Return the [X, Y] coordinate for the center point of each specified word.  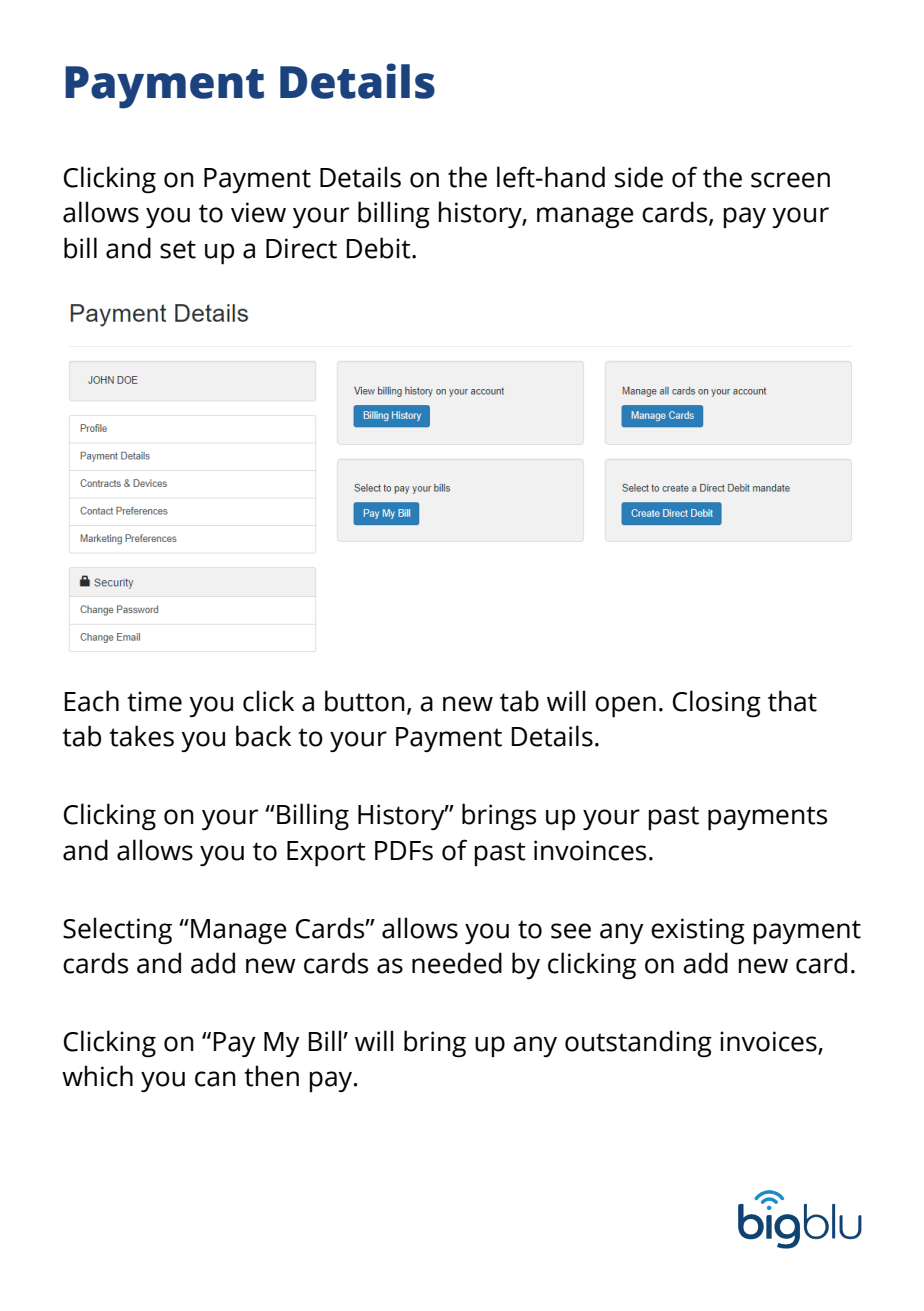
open [625, 707]
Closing [717, 704]
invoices [769, 1042]
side [639, 177]
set [178, 249]
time [154, 701]
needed [457, 963]
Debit [379, 248]
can [215, 1079]
